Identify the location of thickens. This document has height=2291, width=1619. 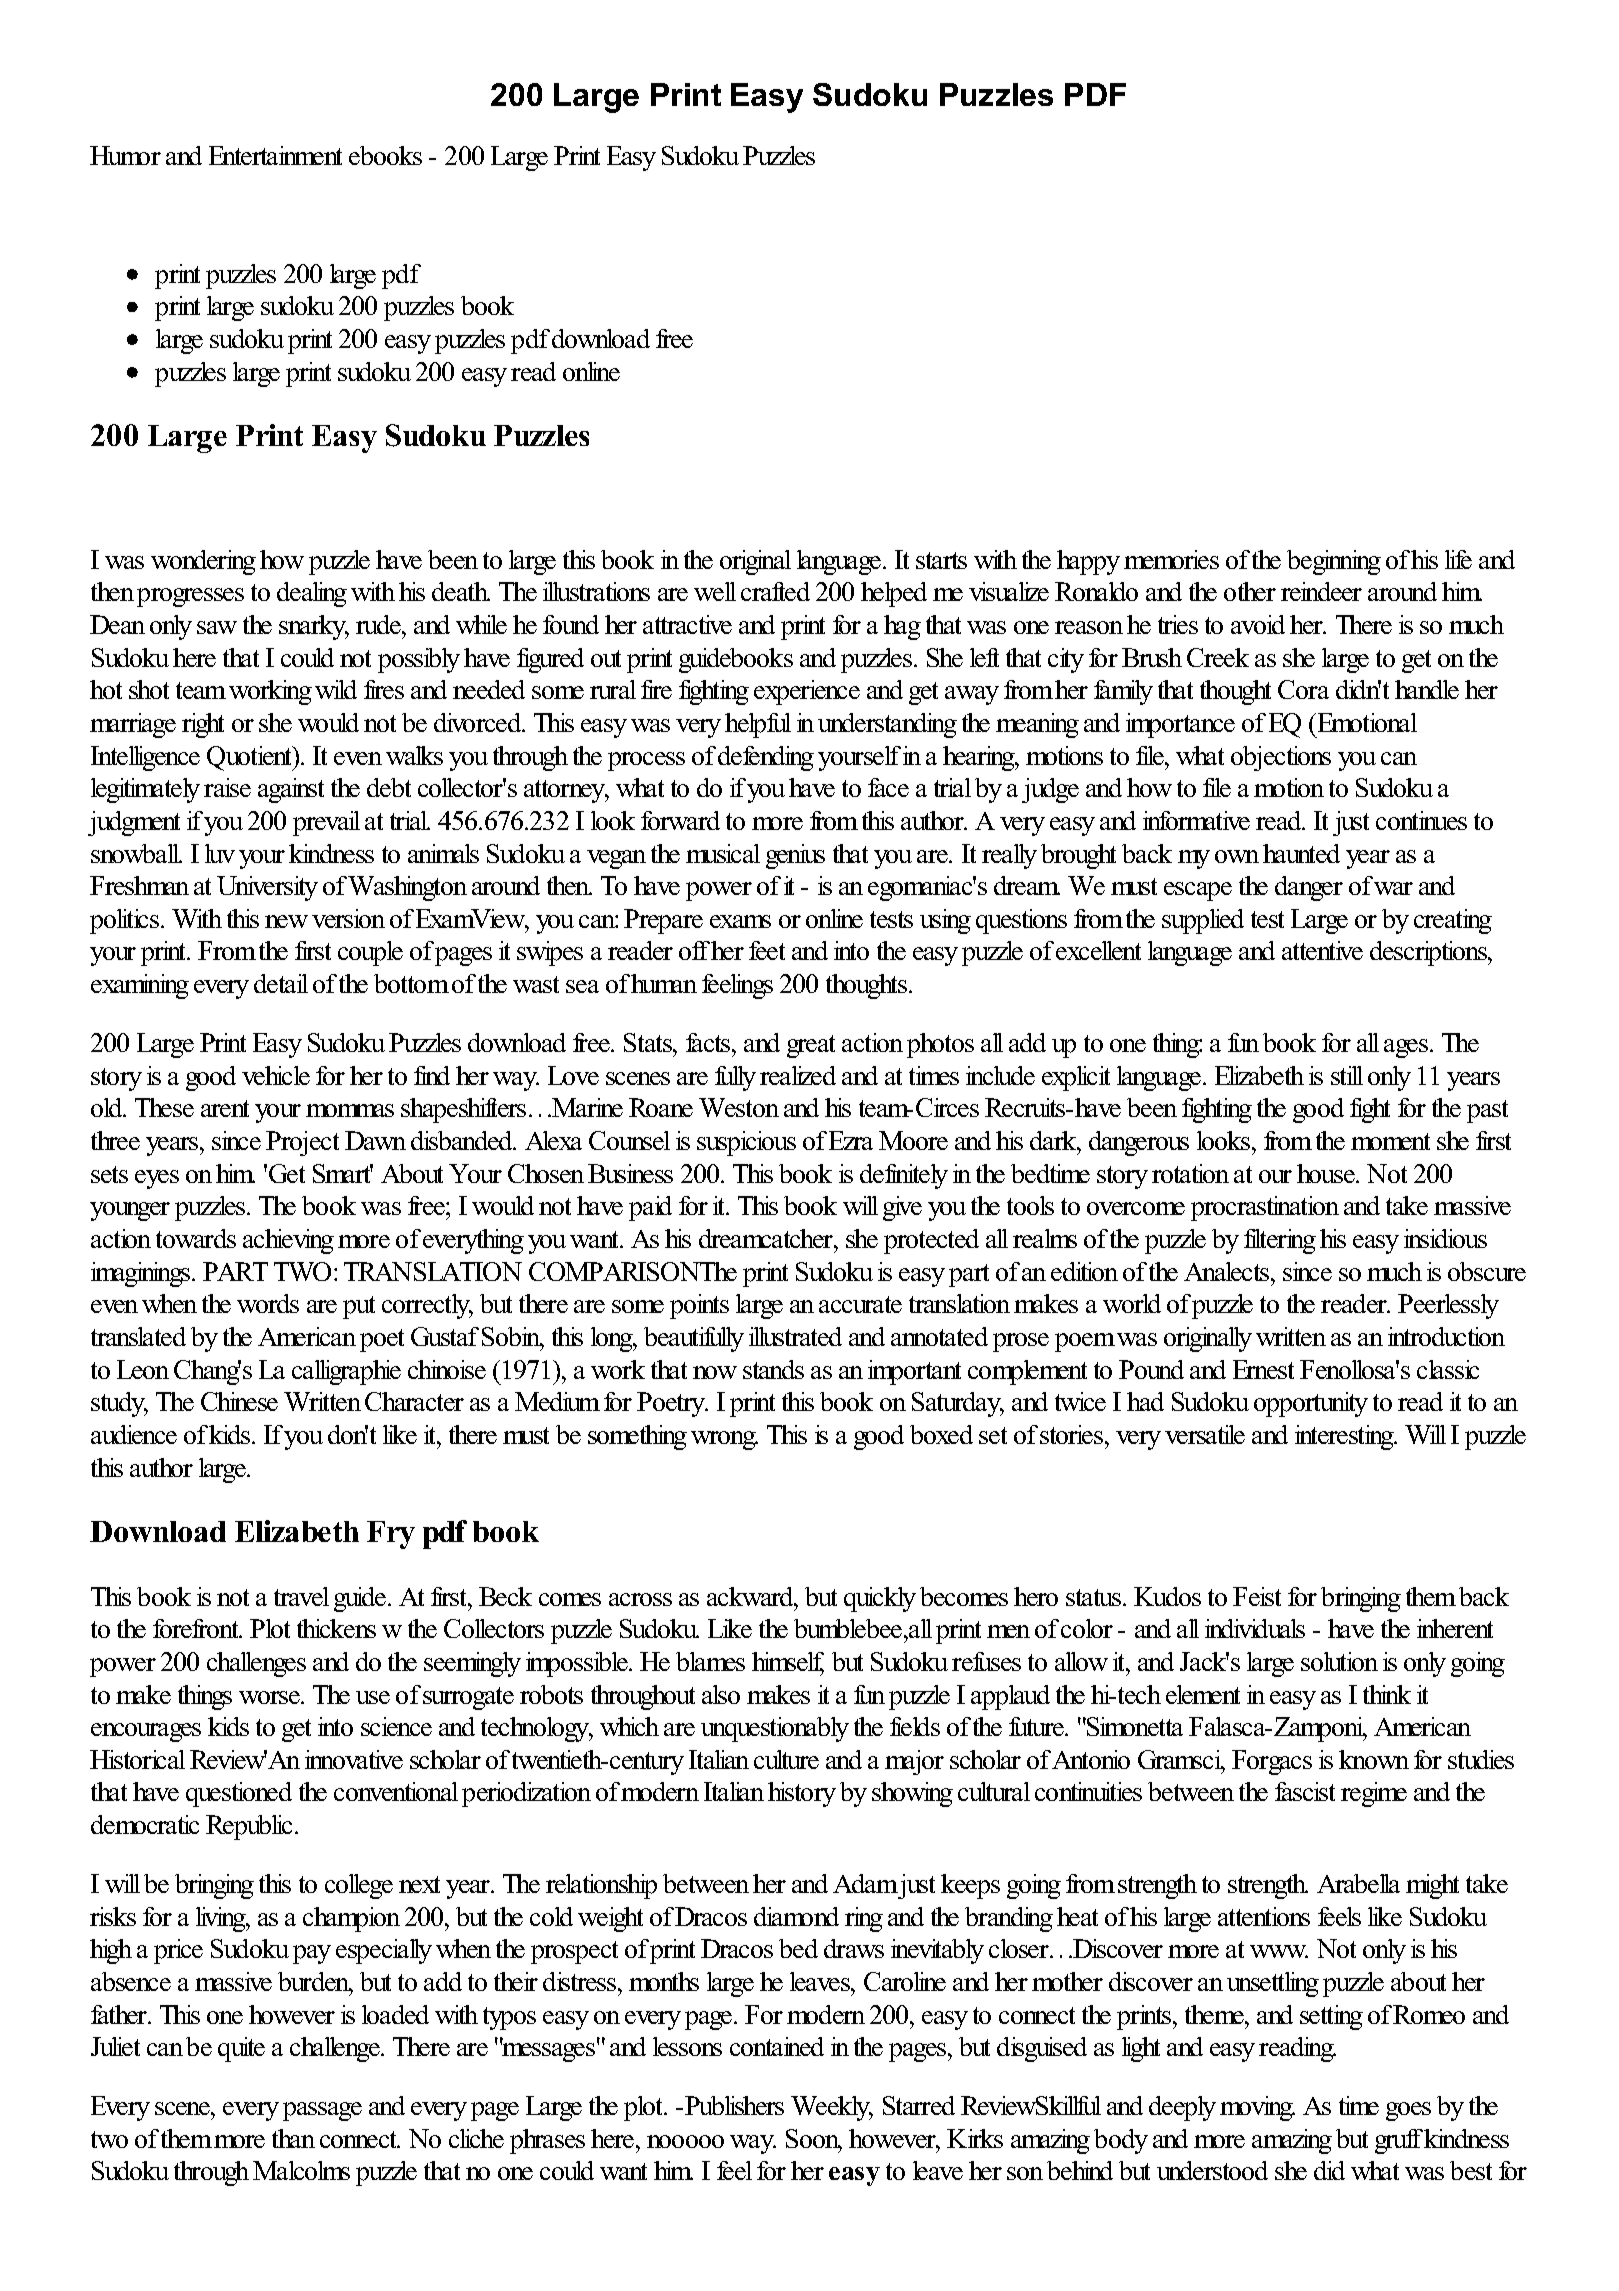
(336, 1628).
